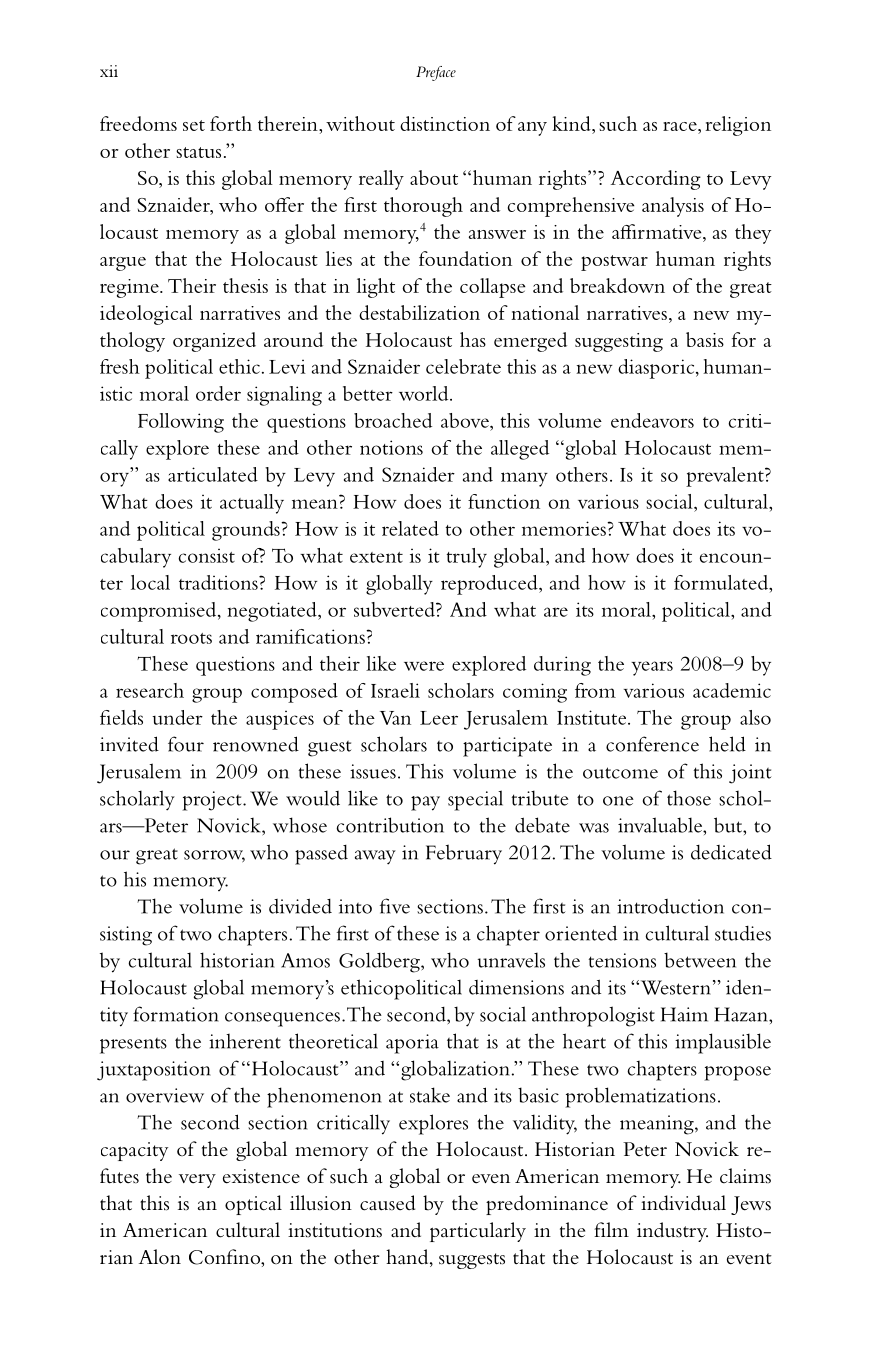 This document has width=896, height=1345. What do you see at coordinates (408, 1258) in the document?
I see `hand` at bounding box center [408, 1258].
